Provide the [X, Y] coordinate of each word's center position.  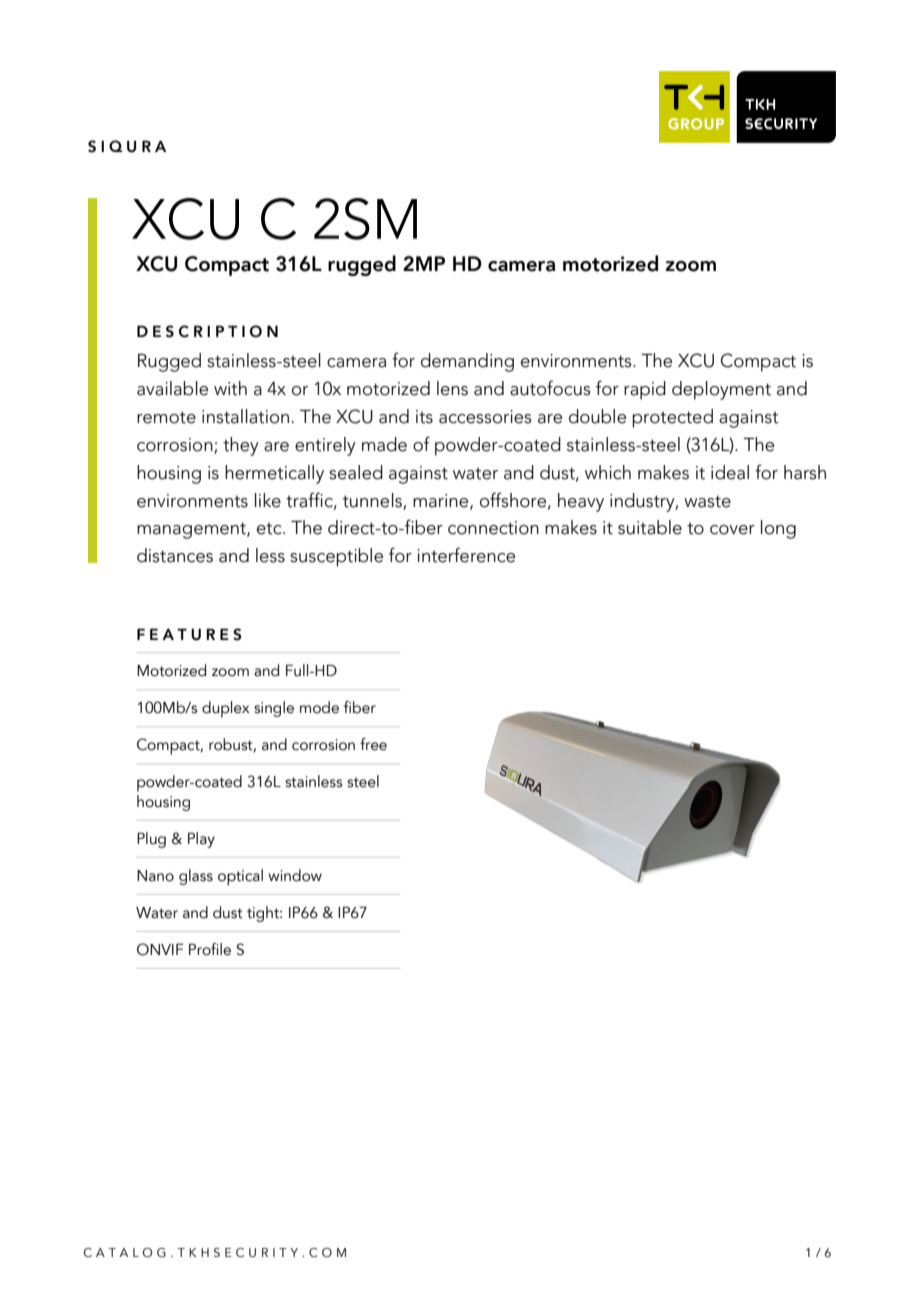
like [268, 500]
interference [466, 555]
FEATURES [189, 634]
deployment [721, 390]
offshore [514, 500]
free [373, 744]
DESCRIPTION [207, 331]
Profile [210, 949]
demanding [467, 362]
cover [732, 530]
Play [201, 840]
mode [319, 707]
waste [707, 502]
